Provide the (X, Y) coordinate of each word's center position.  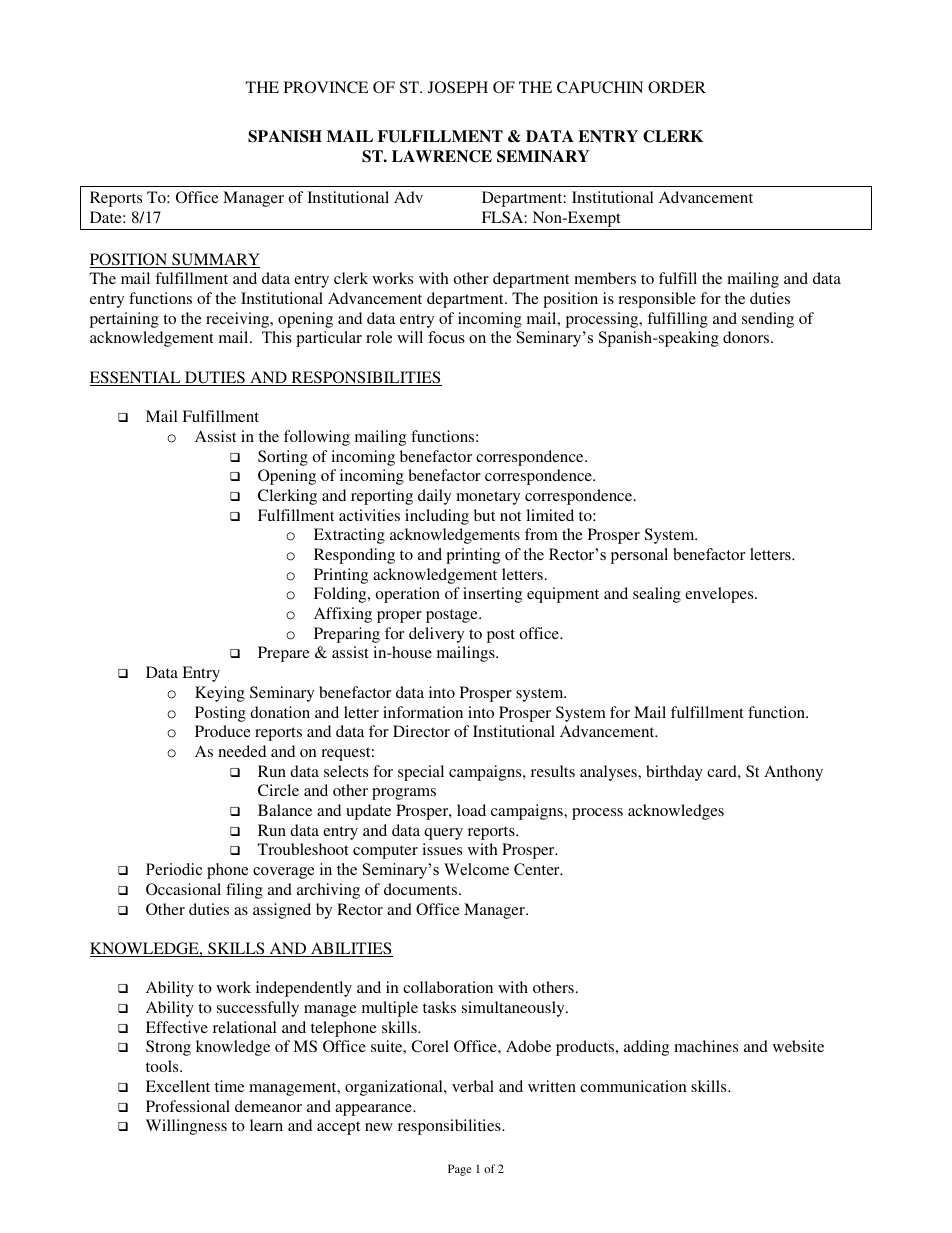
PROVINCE (326, 87)
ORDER (677, 87)
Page (459, 1170)
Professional (188, 1106)
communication (633, 1086)
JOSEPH (458, 87)
